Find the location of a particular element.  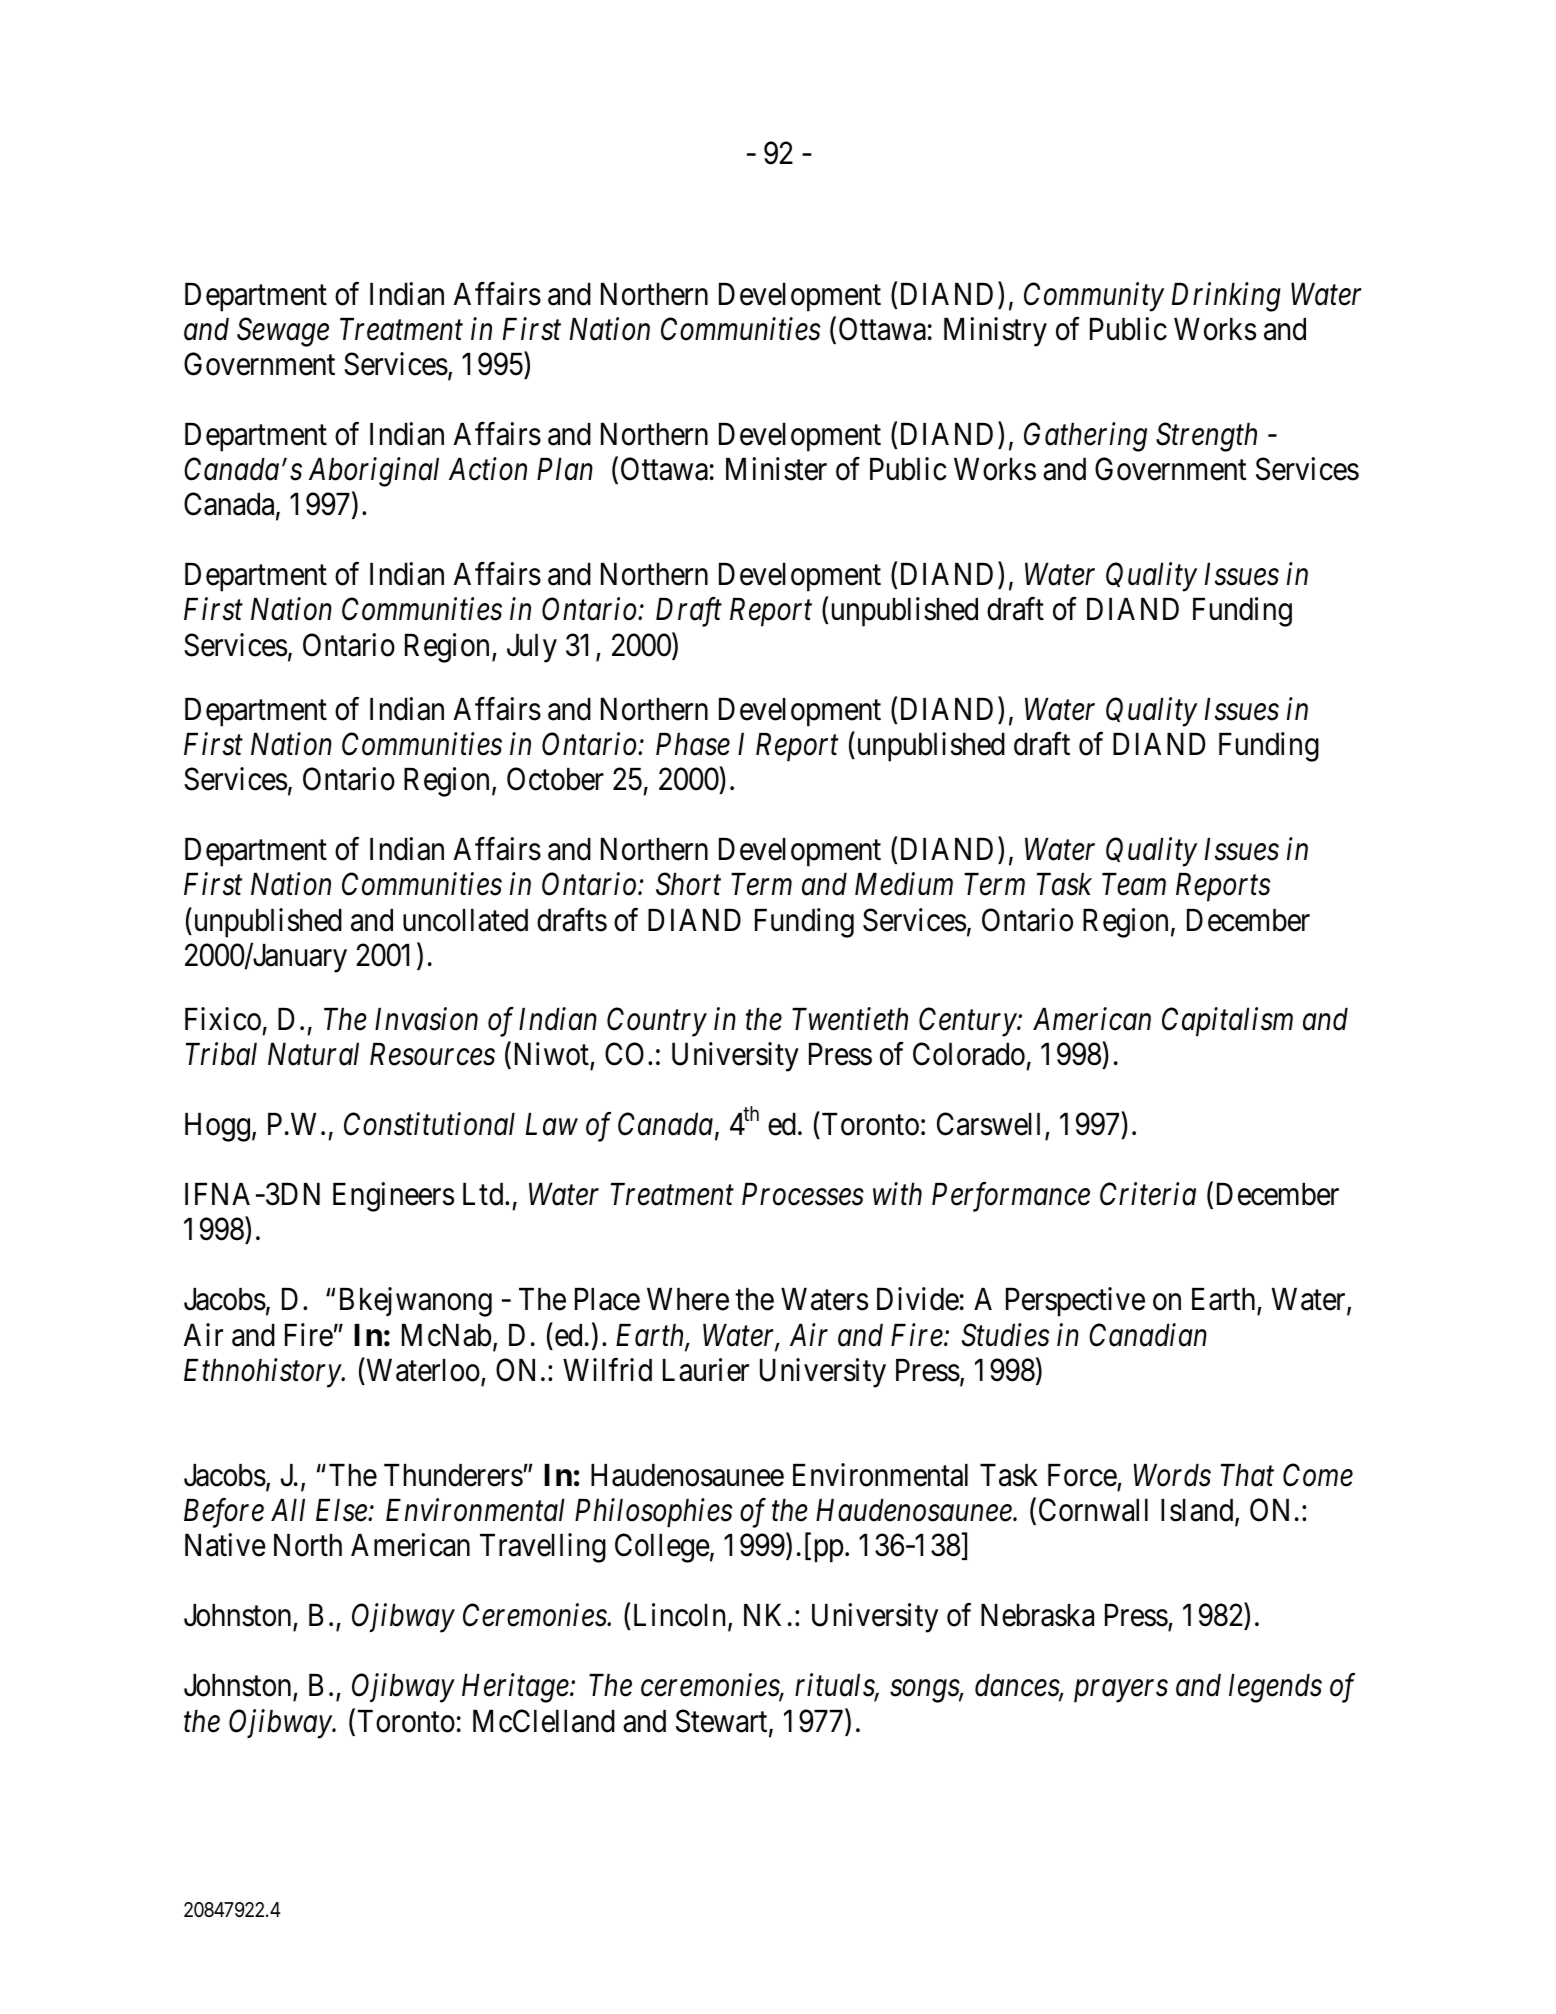

legends is located at coordinates (1275, 1688).
